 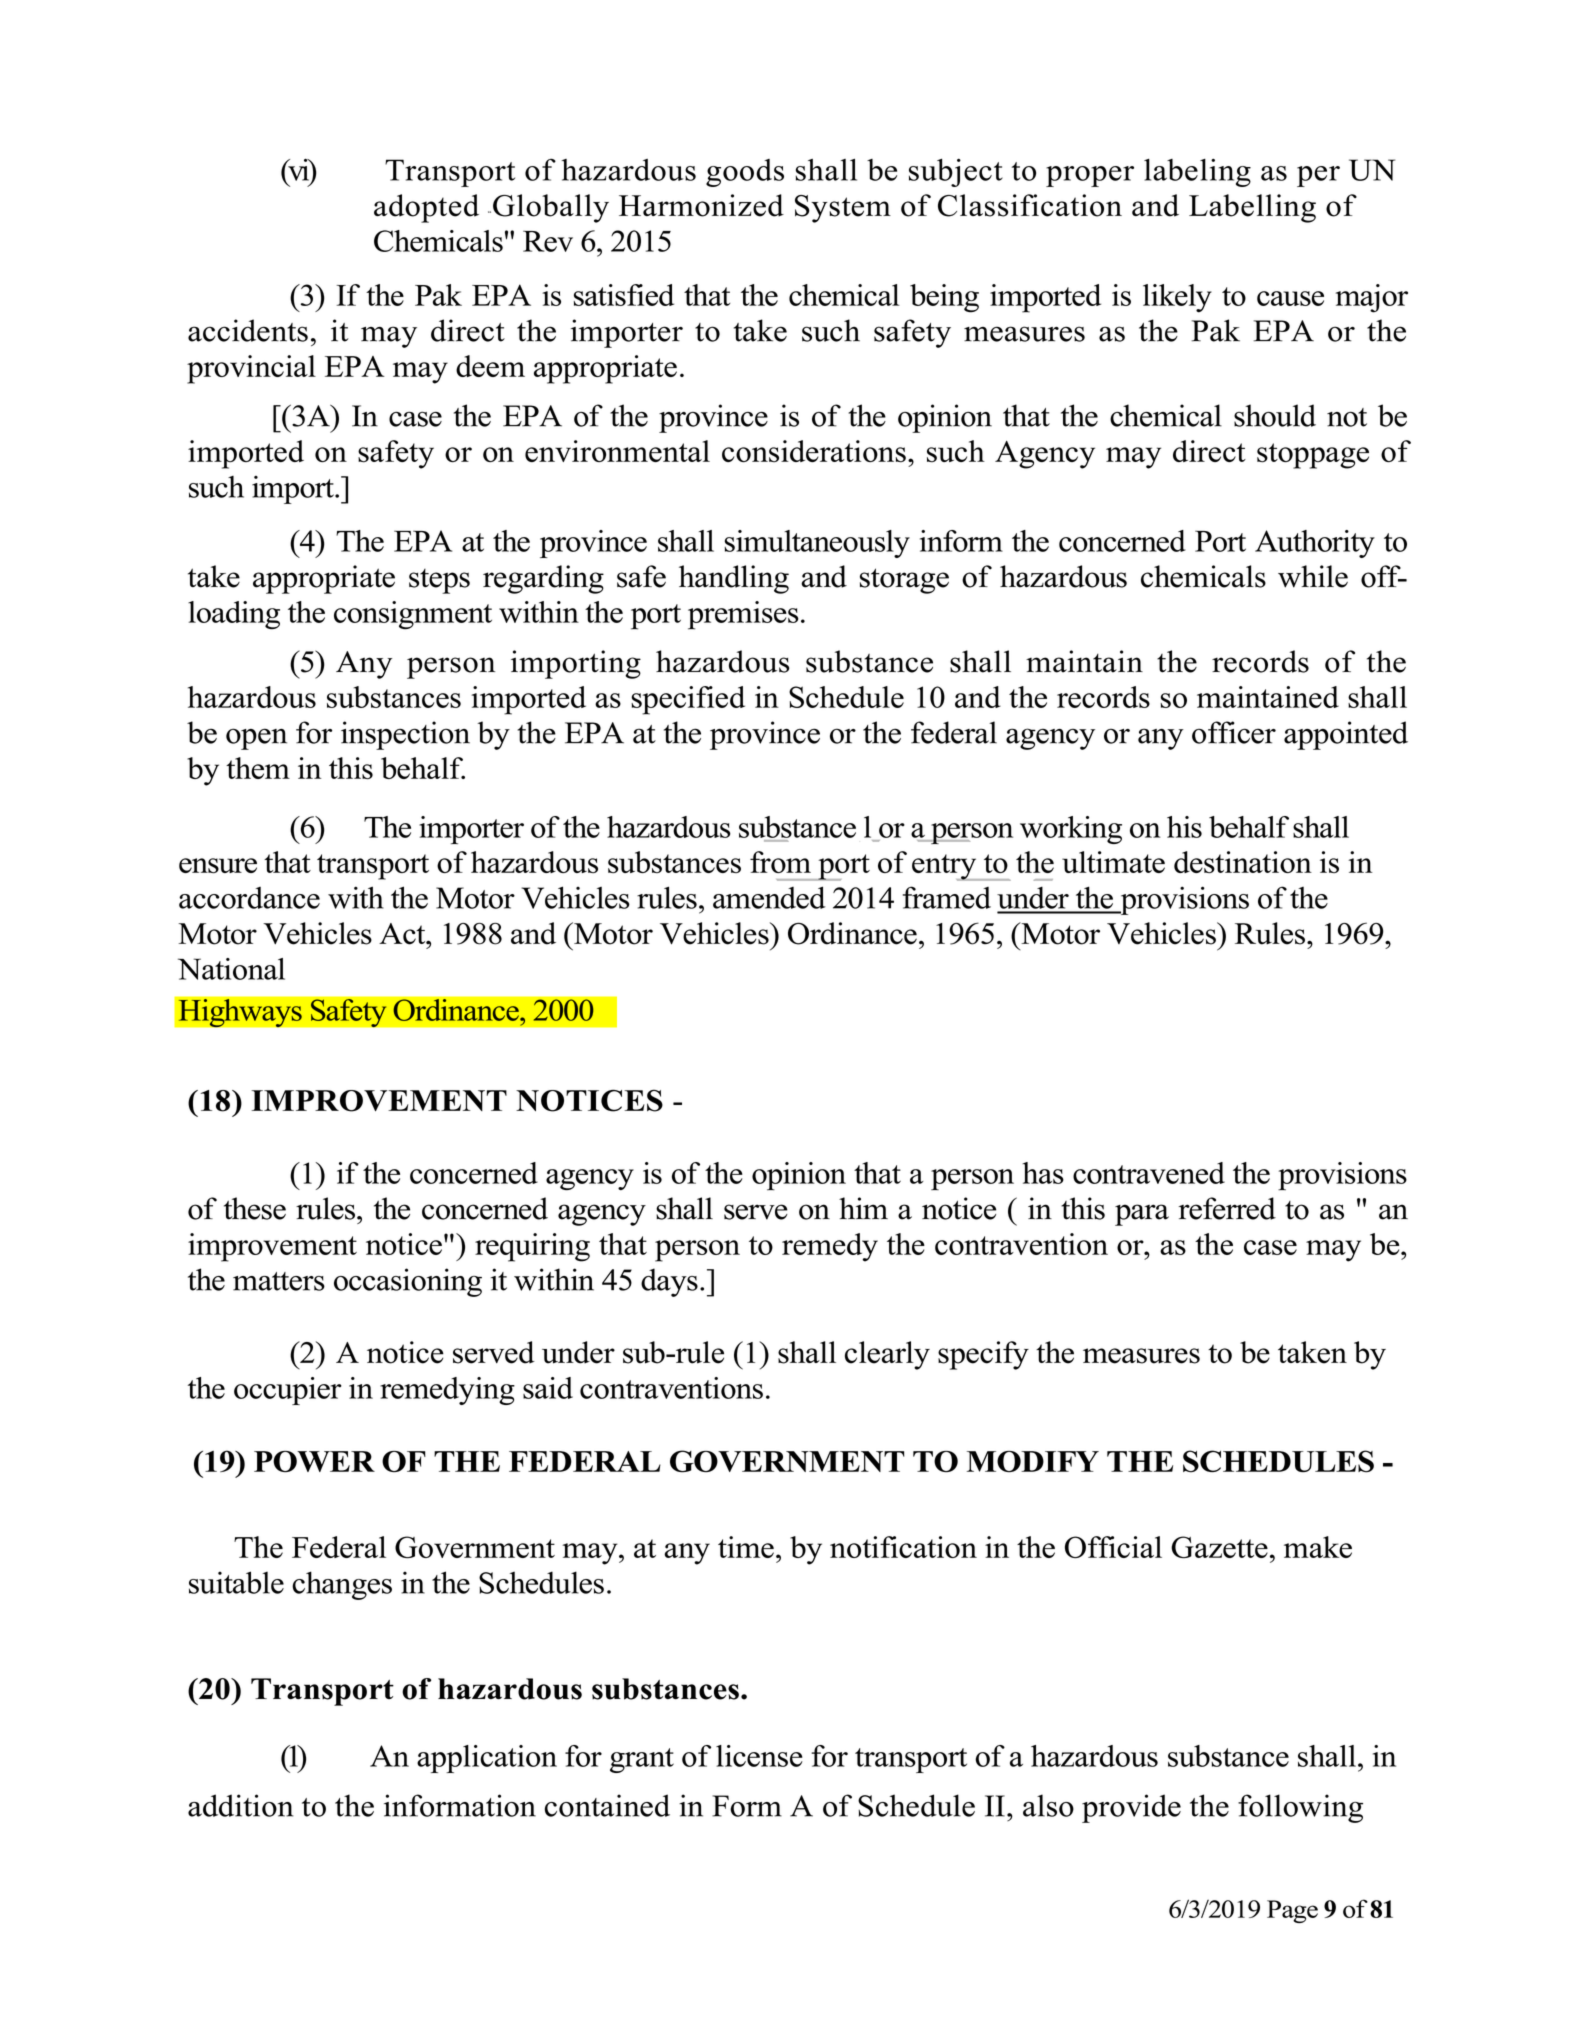 I want to click on adopted, so click(x=426, y=208).
